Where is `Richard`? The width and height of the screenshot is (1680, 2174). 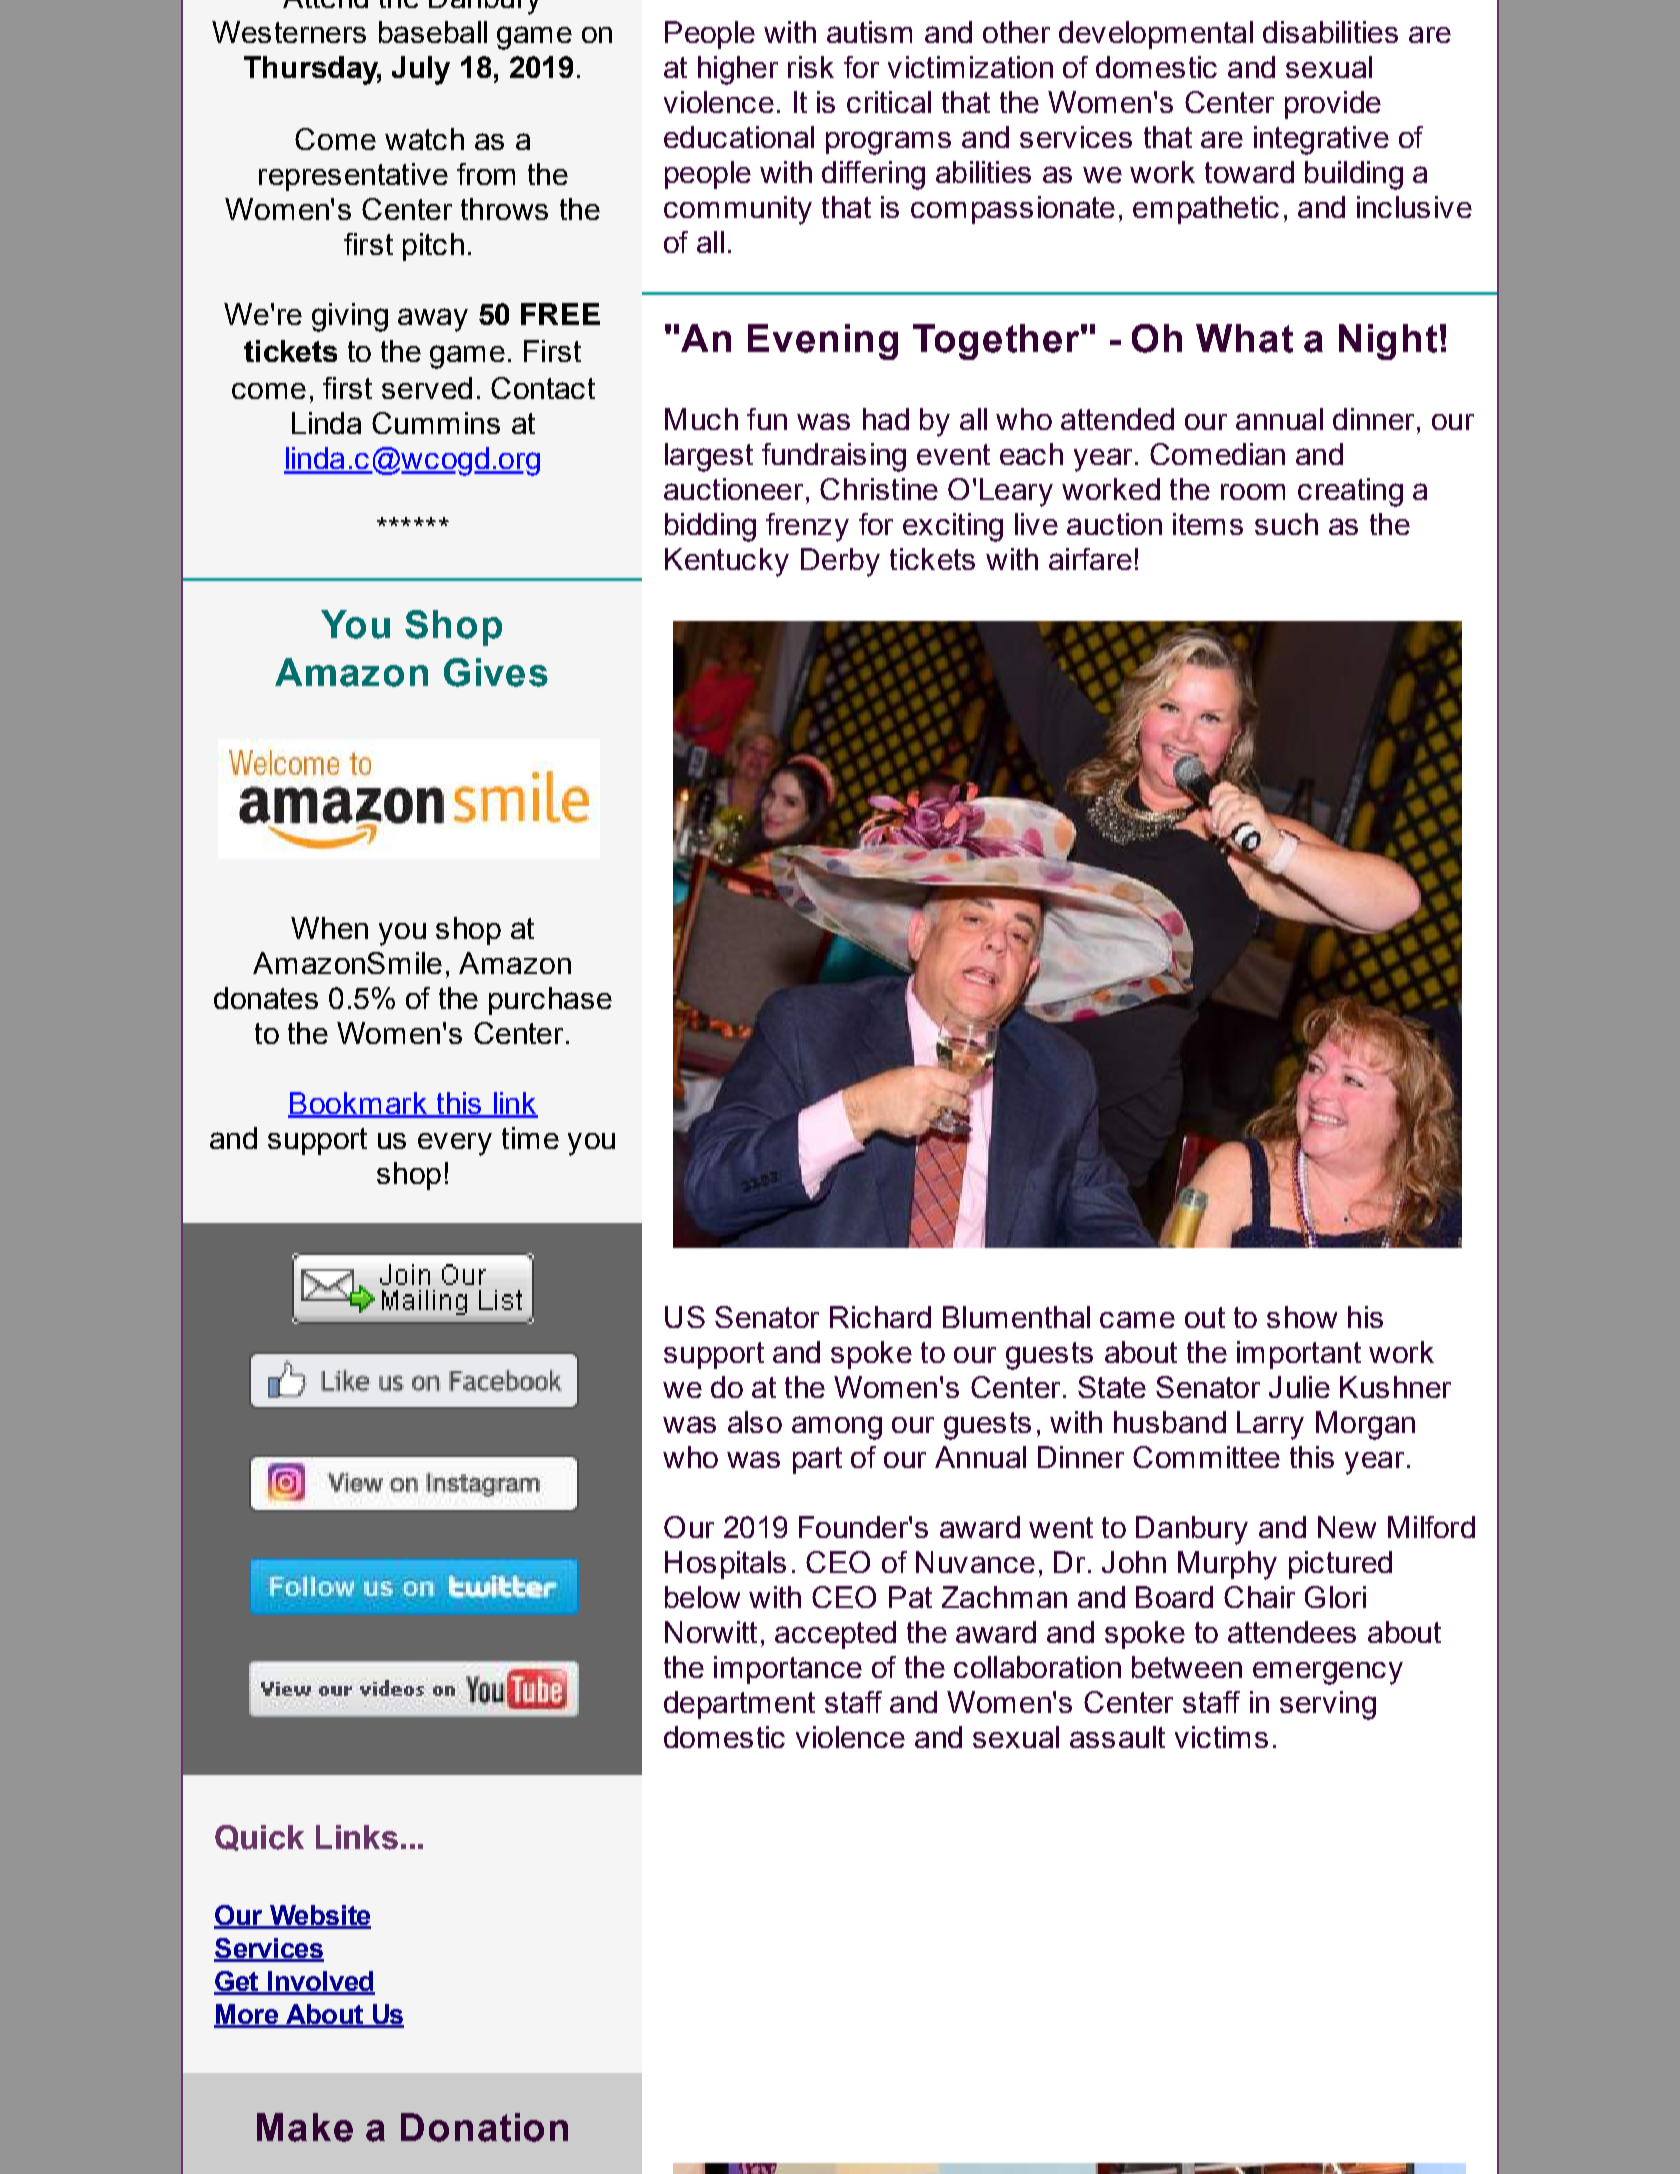 Richard is located at coordinates (880, 1317).
